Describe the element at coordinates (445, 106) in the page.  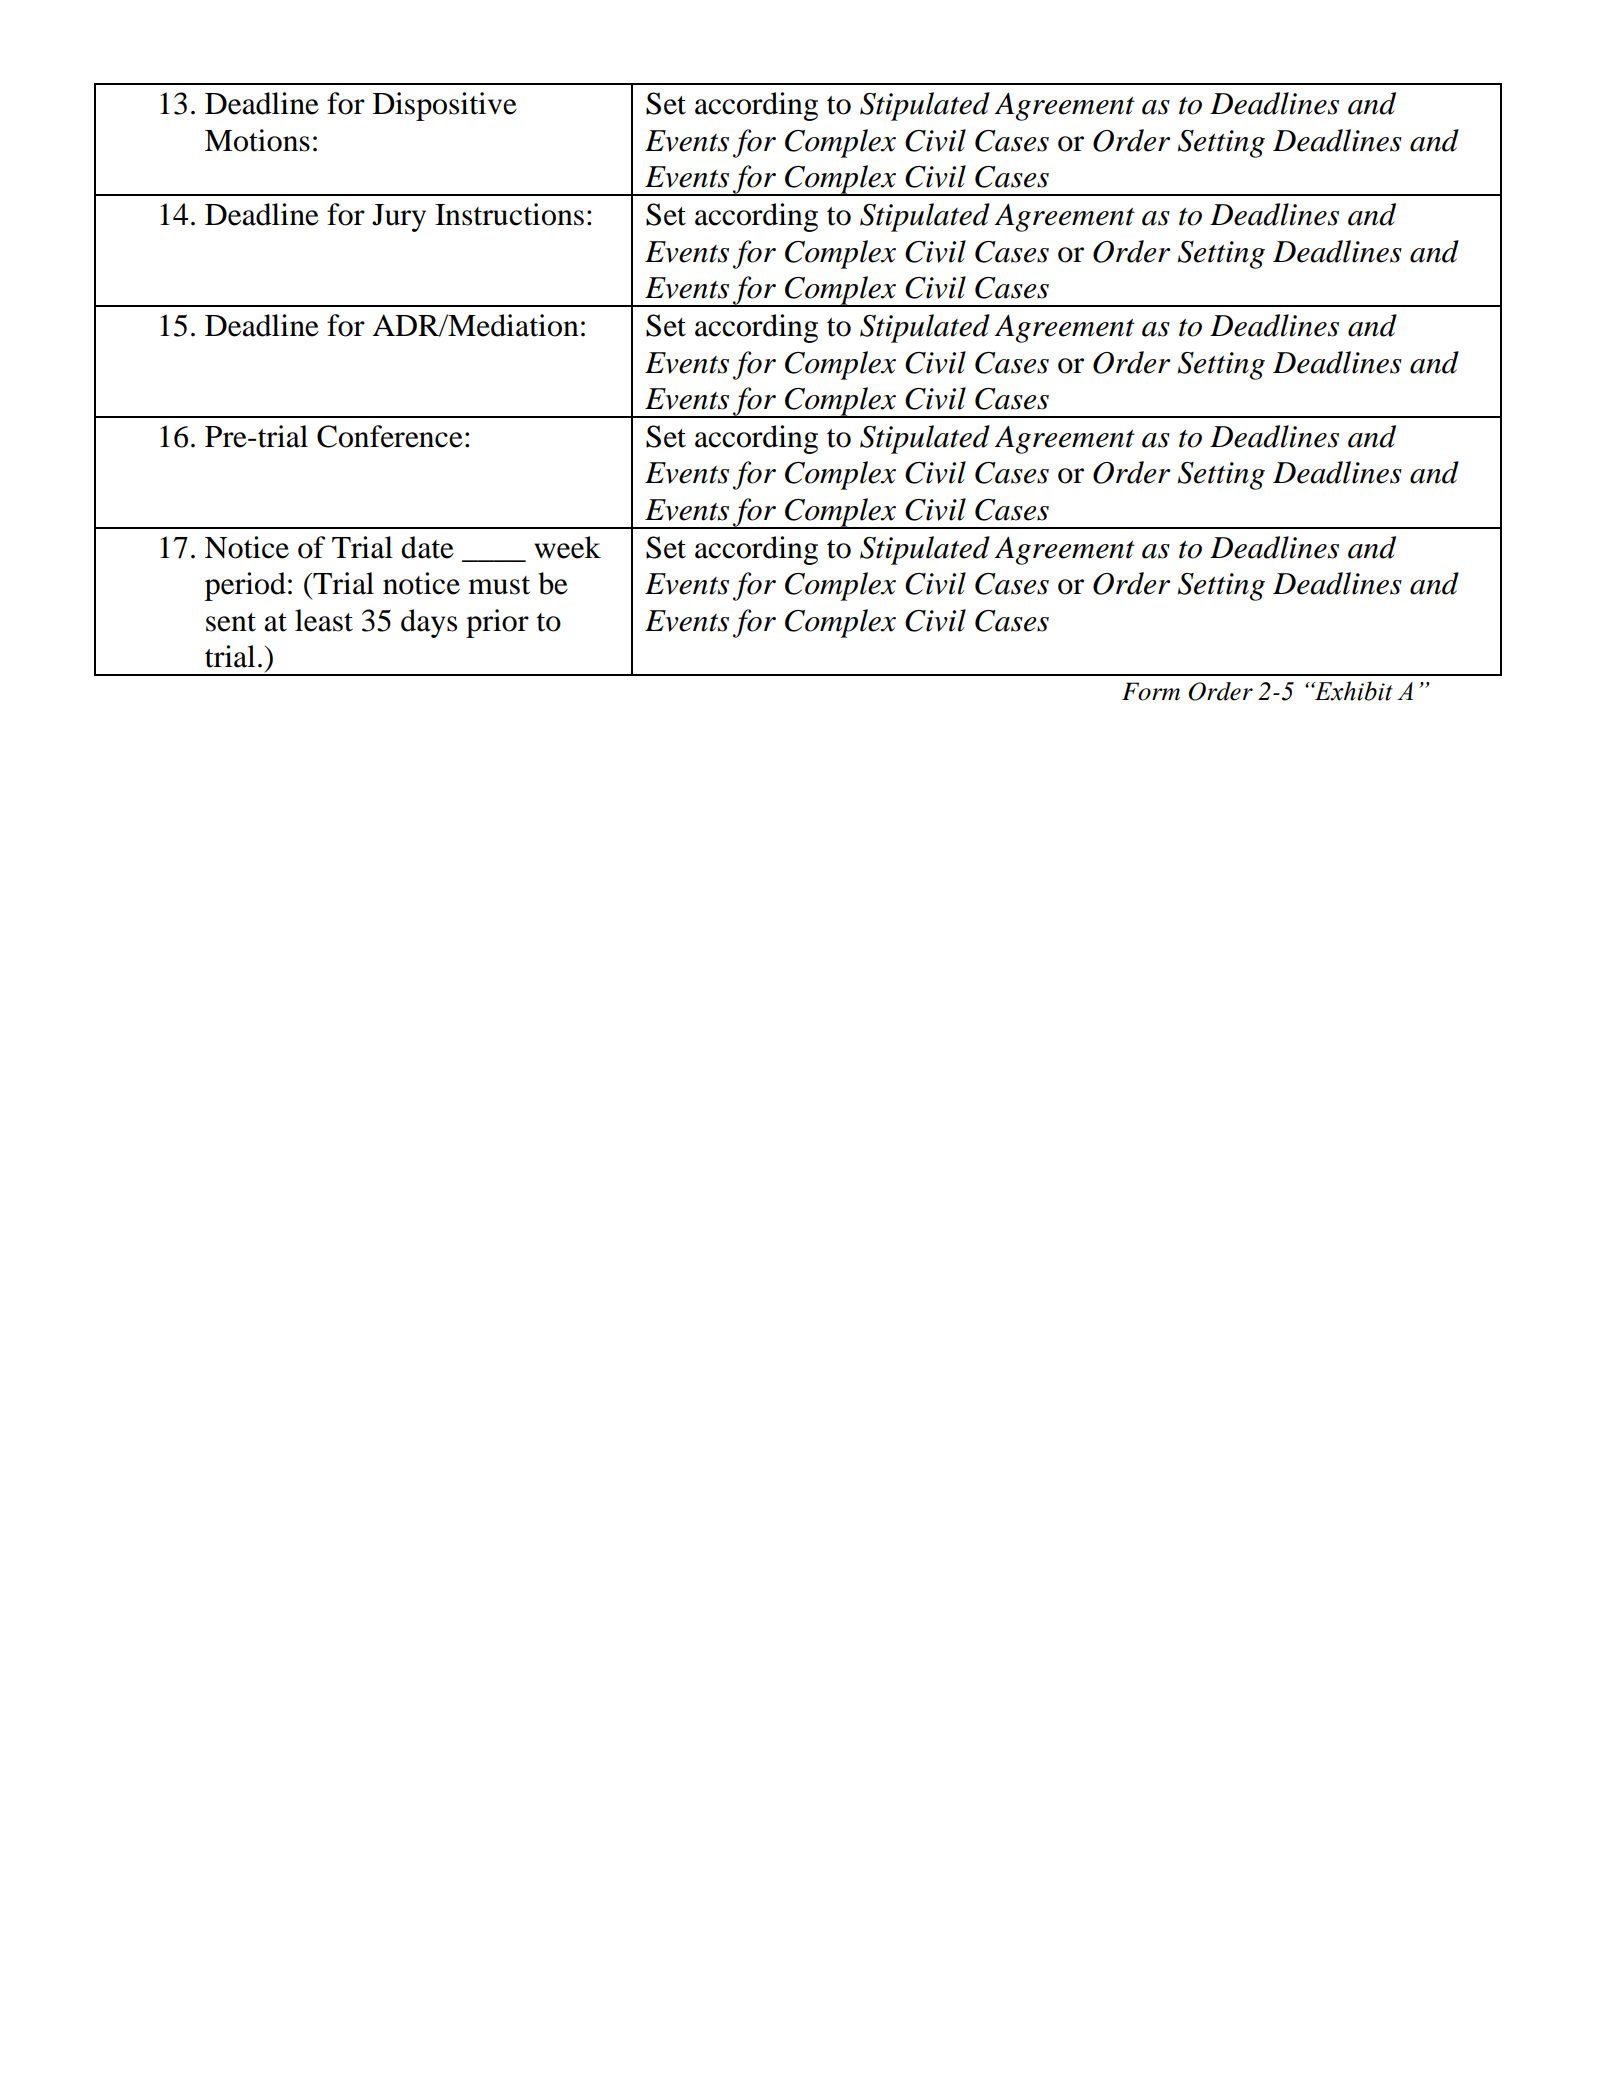
I see `Dispositive` at that location.
